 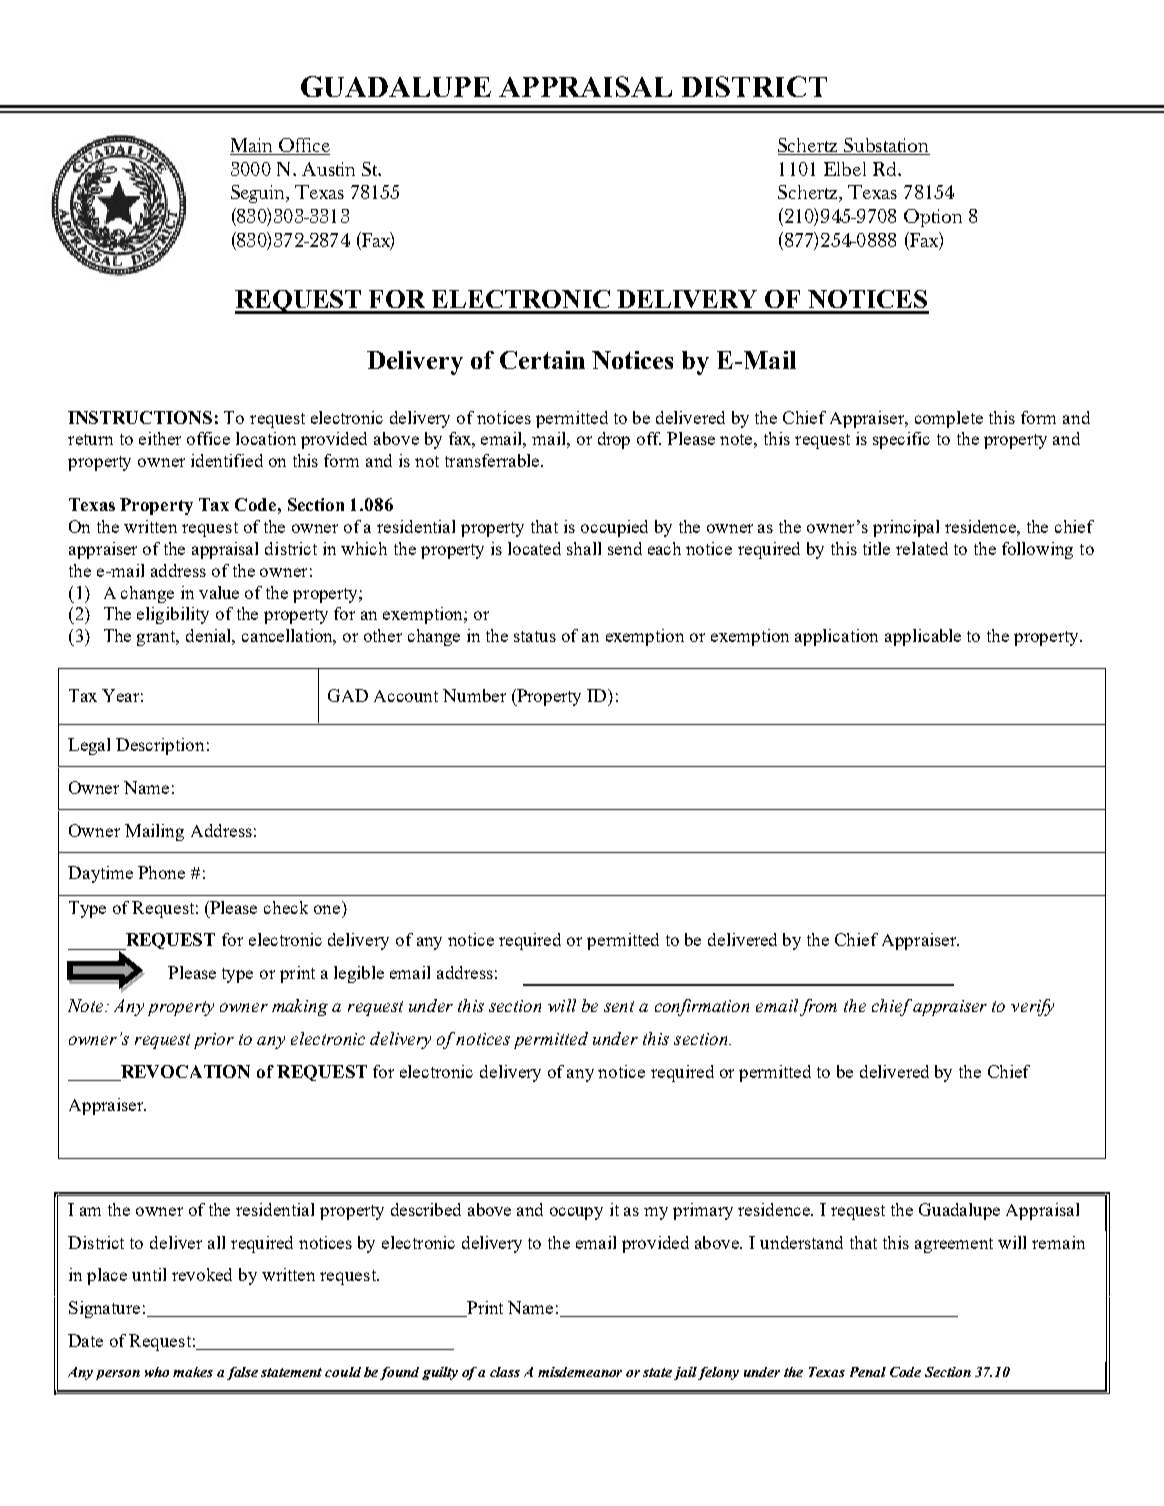 What do you see at coordinates (193, 1372) in the page?
I see `makes` at bounding box center [193, 1372].
